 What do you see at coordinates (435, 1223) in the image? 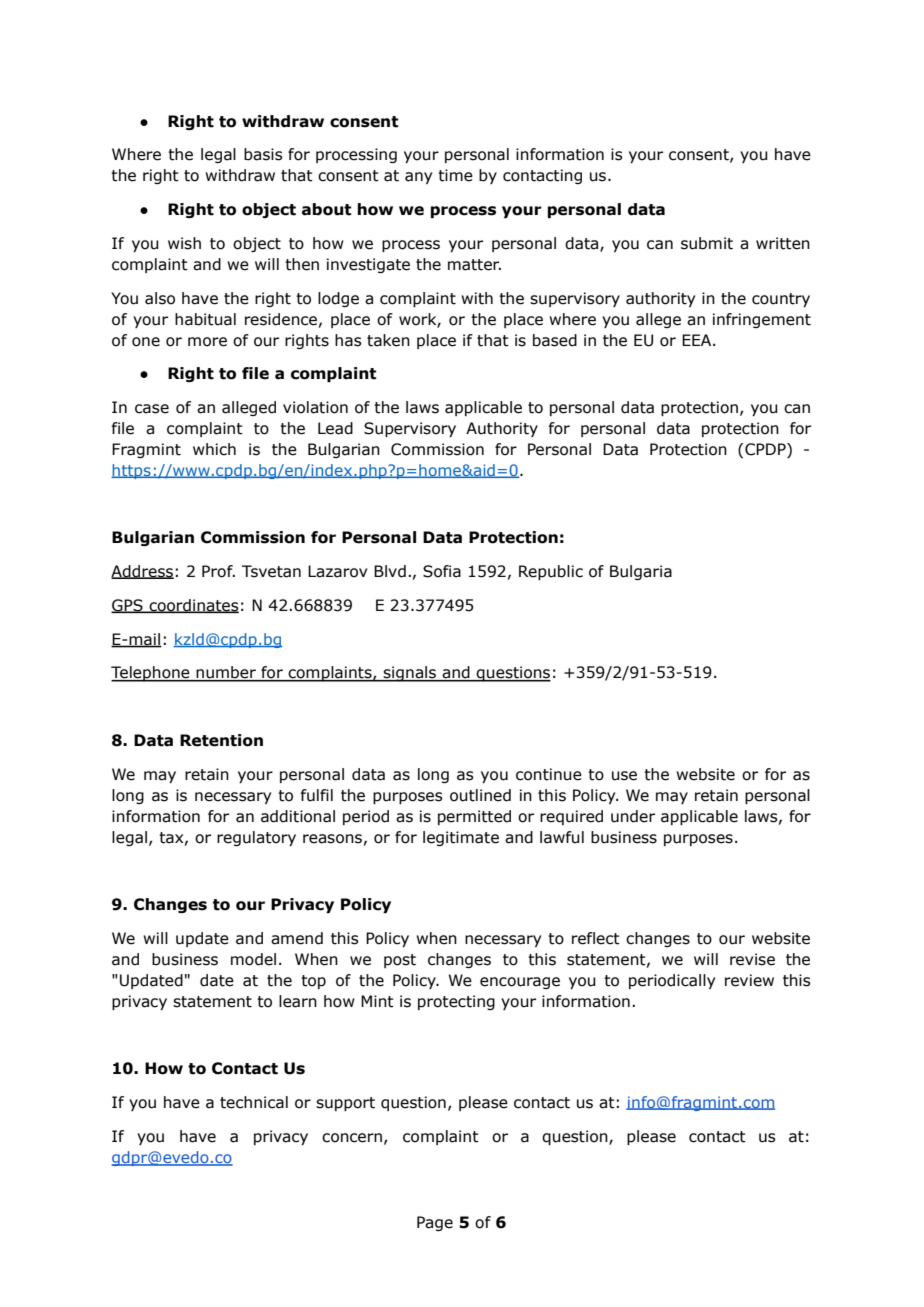
I see `Page` at bounding box center [435, 1223].
